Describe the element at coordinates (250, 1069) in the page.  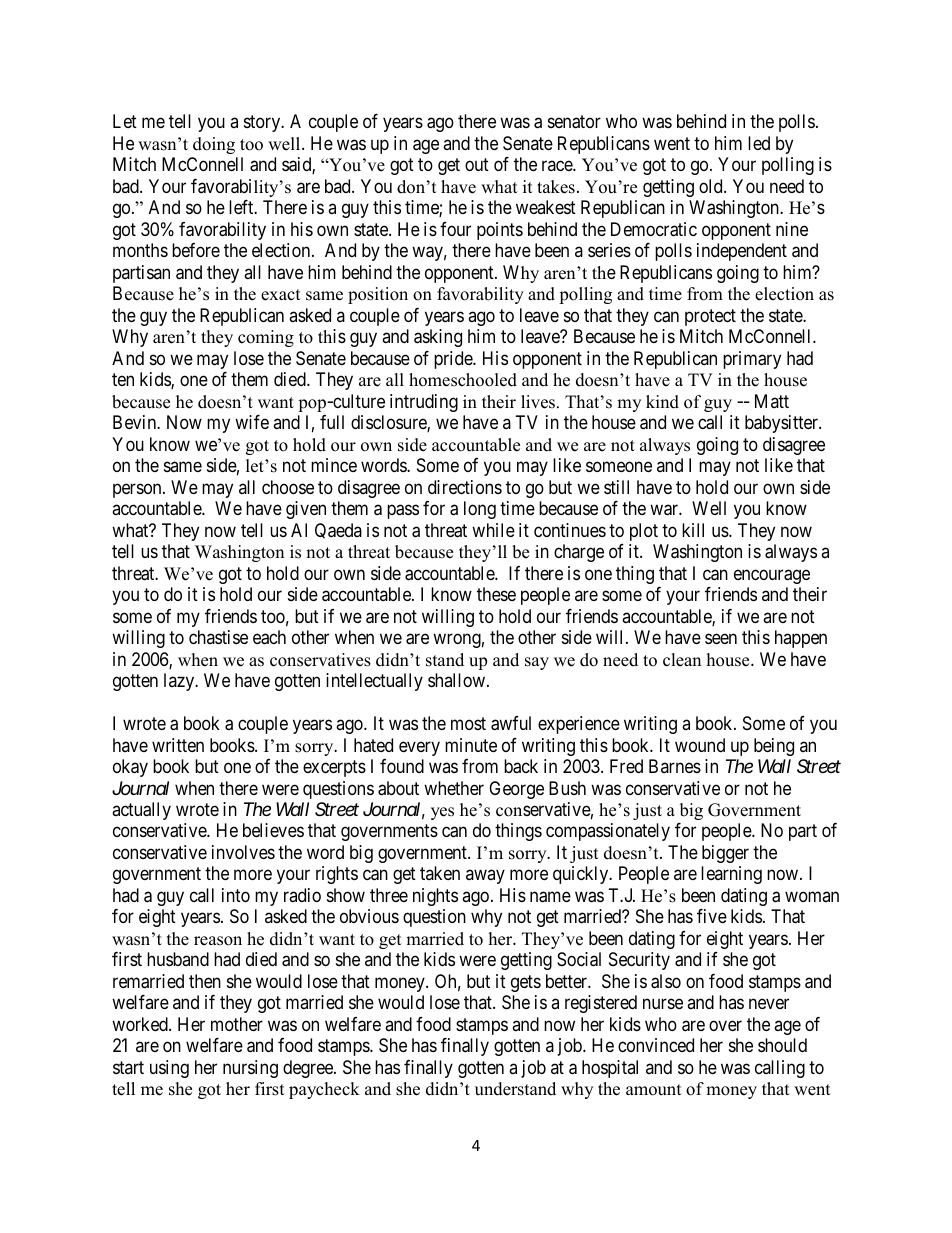
I see `nursing` at that location.
